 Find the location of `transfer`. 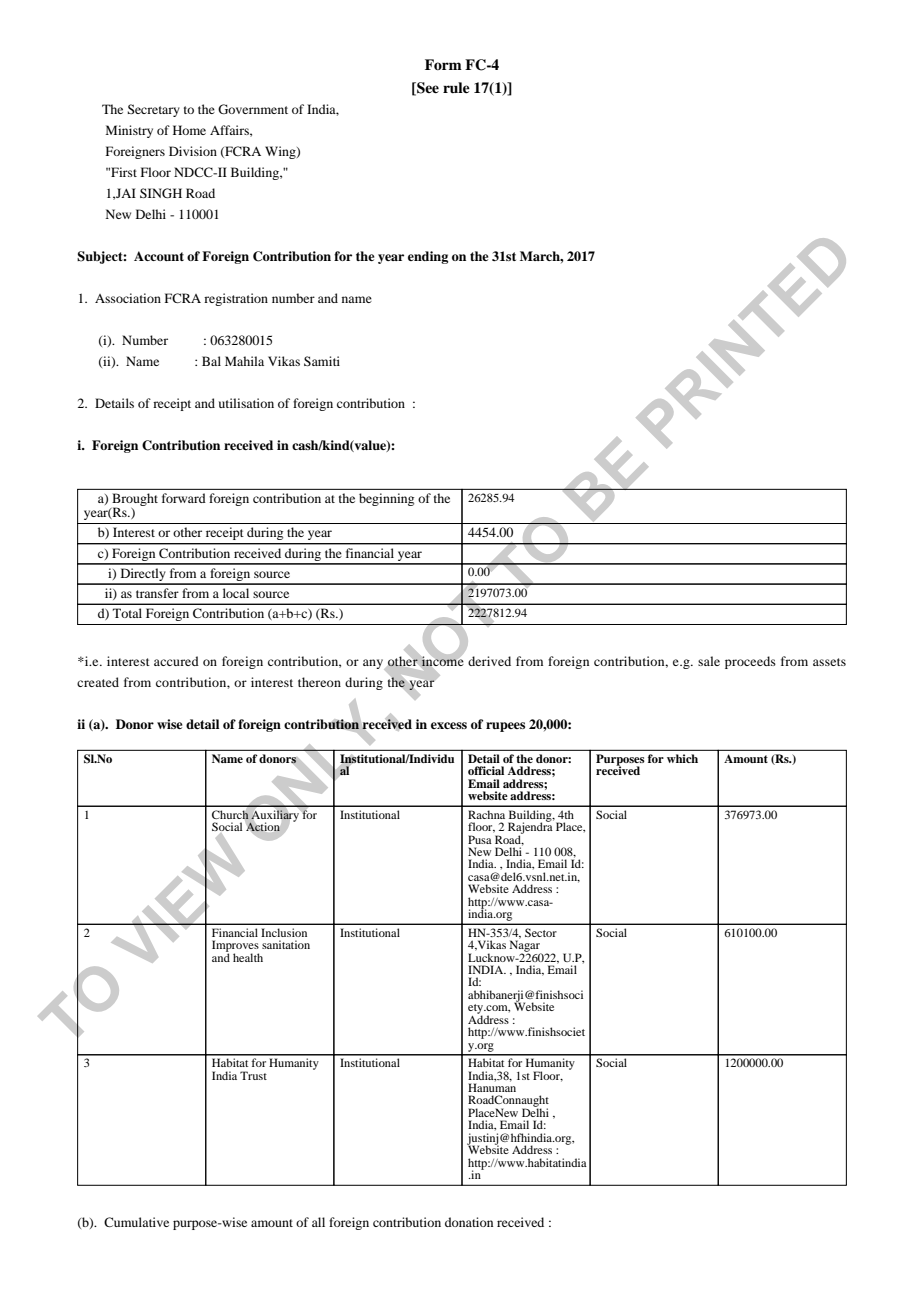

transfer is located at coordinates (157, 593).
